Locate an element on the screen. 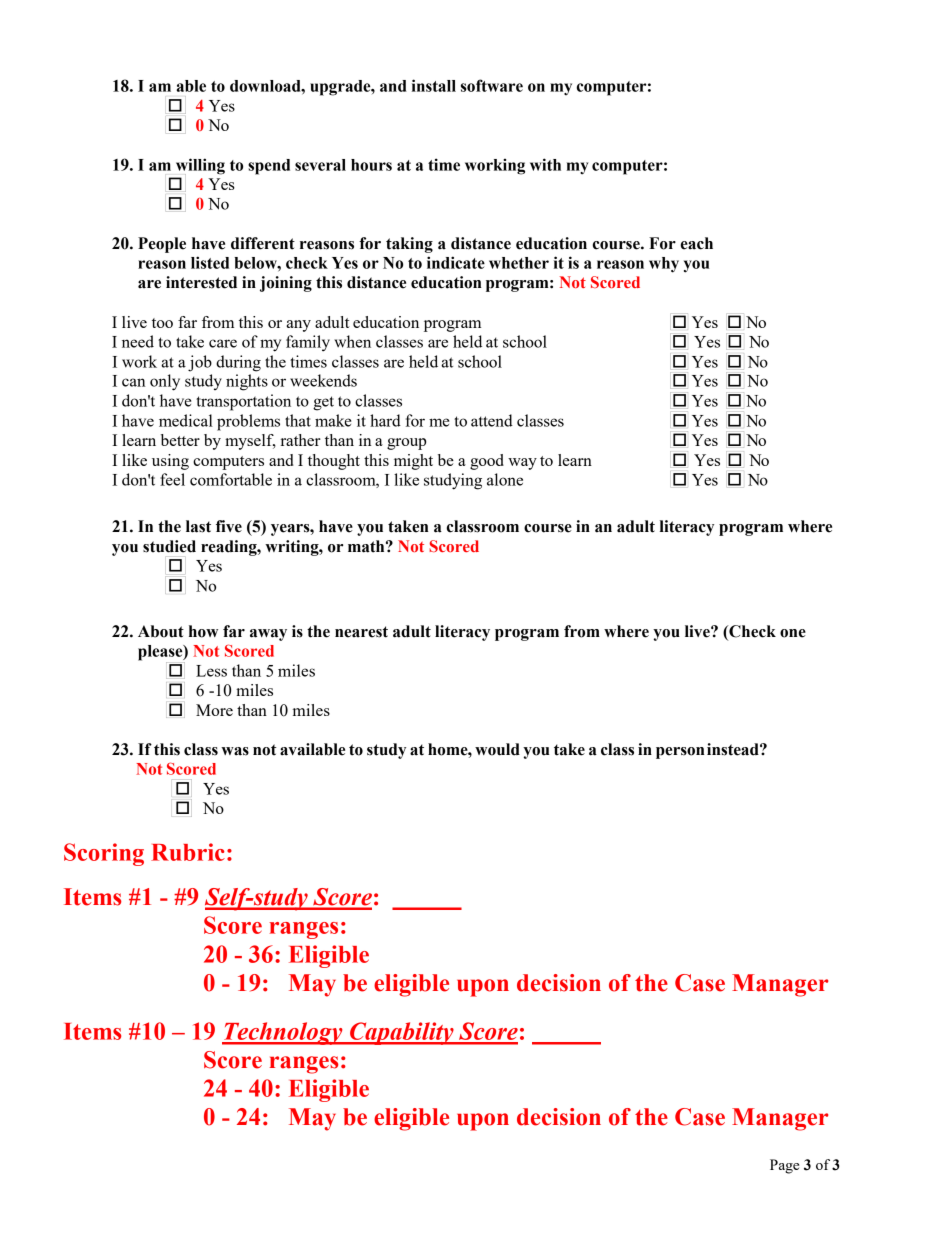 The width and height of the screenshot is (952, 1233). each is located at coordinates (697, 243).
